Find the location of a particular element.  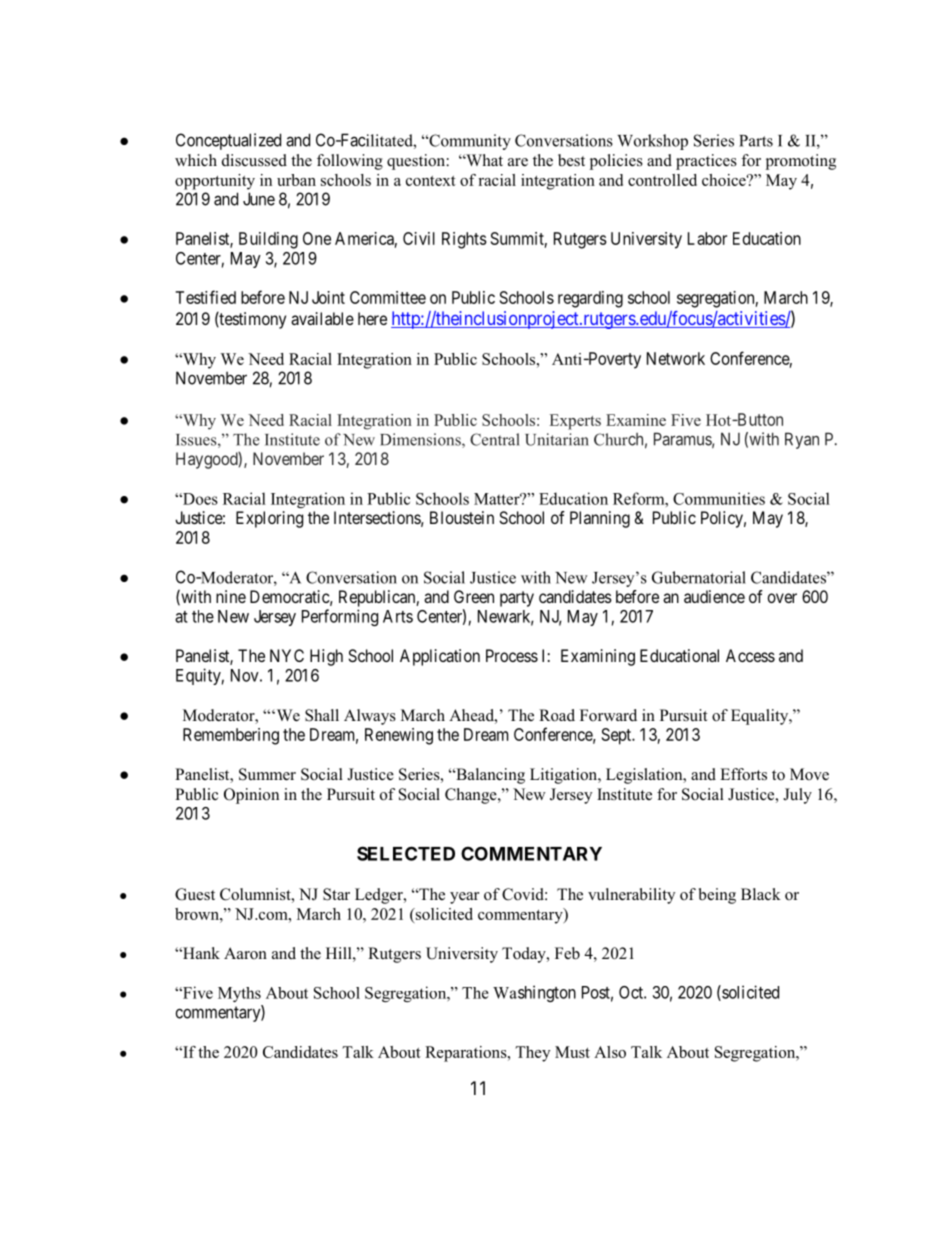

are is located at coordinates (518, 162).
